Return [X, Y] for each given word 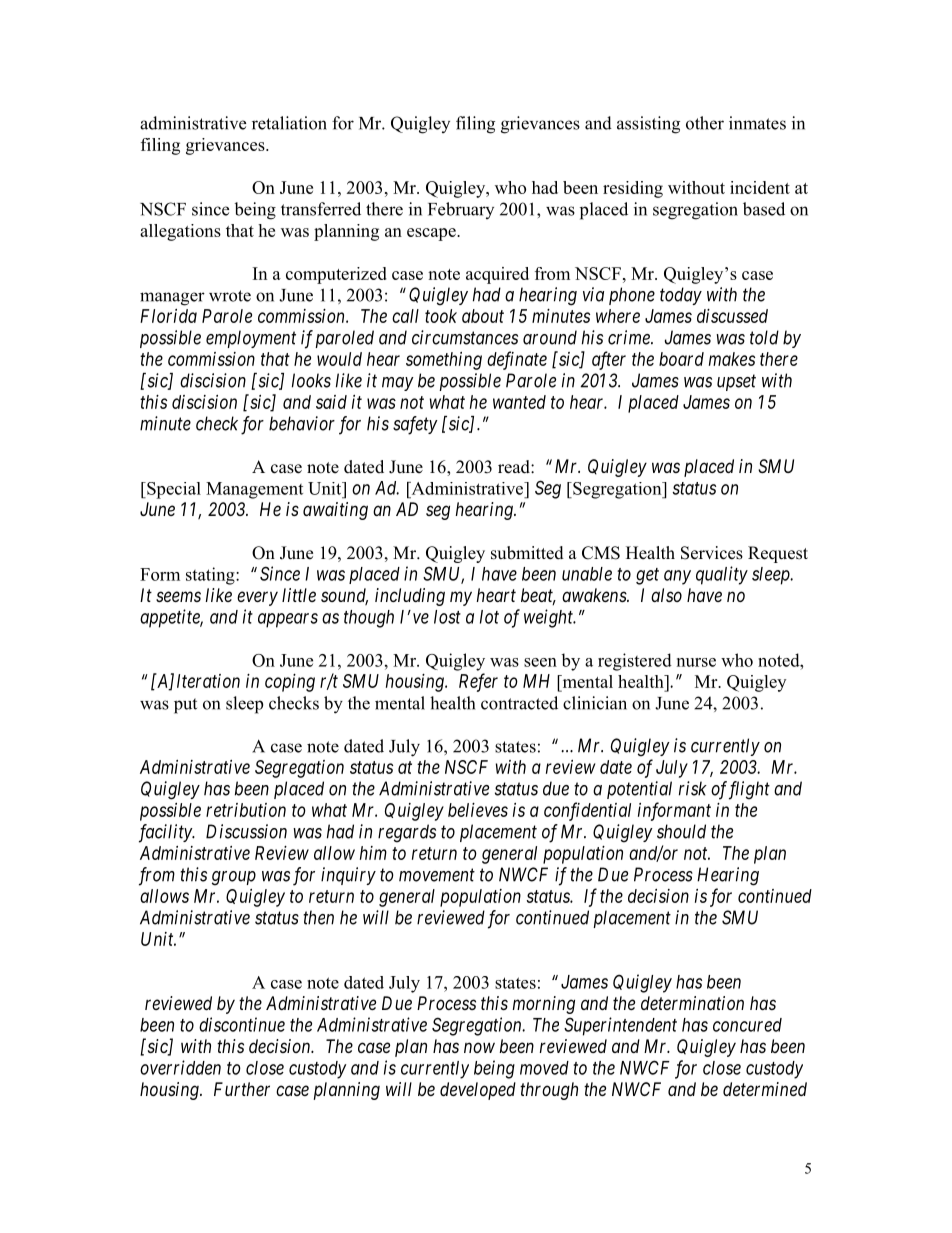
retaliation [289, 123]
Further [242, 1089]
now [479, 1047]
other [705, 123]
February [461, 210]
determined [765, 1089]
